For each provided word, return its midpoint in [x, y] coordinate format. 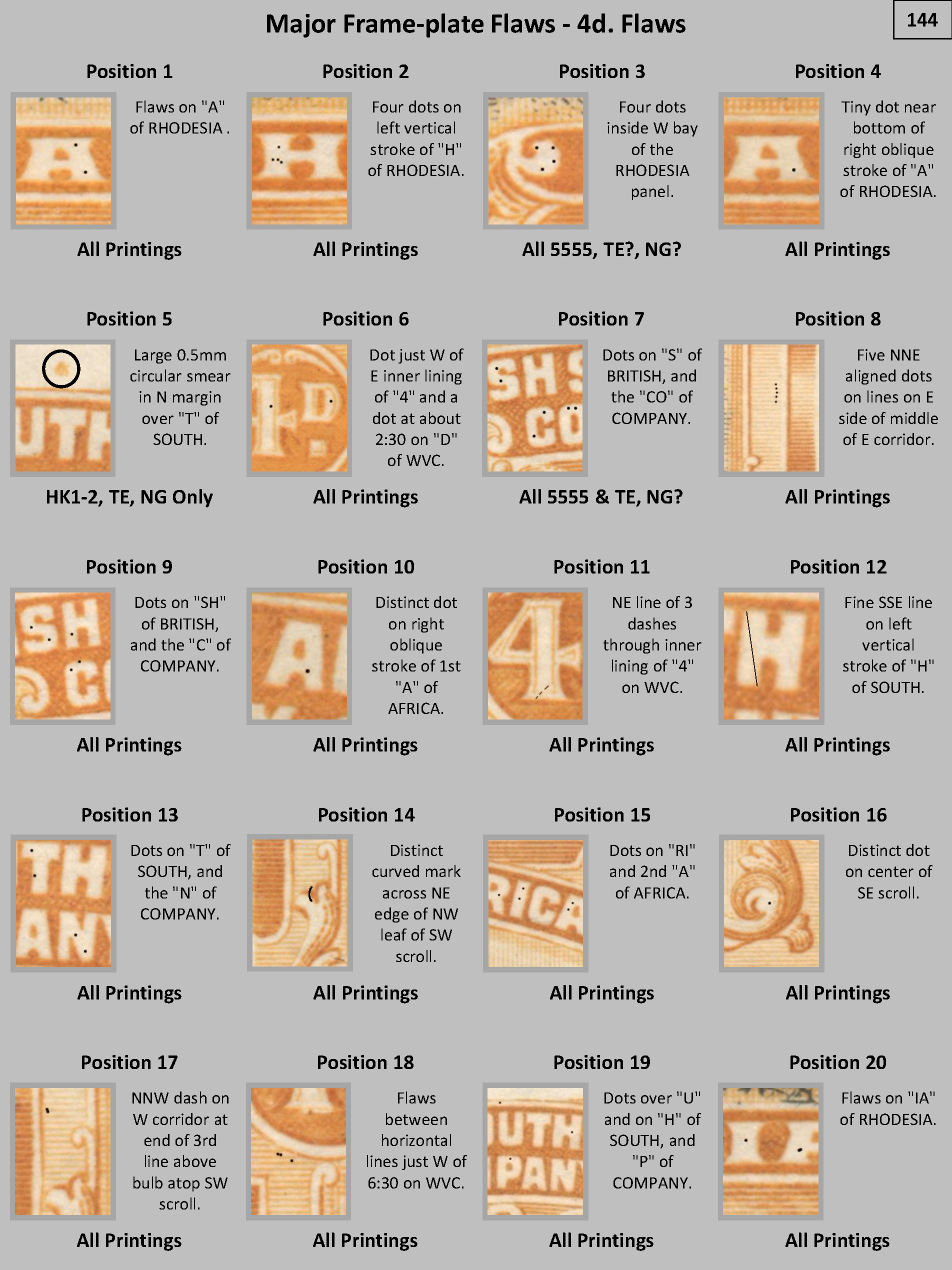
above [195, 1161]
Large [153, 356]
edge [392, 915]
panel [650, 192]
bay [686, 129]
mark [443, 871]
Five [871, 355]
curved [395, 871]
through [631, 646]
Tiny [856, 108]
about [440, 418]
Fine [859, 602]
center [891, 871]
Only [193, 498]
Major [301, 26]
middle [914, 418]
